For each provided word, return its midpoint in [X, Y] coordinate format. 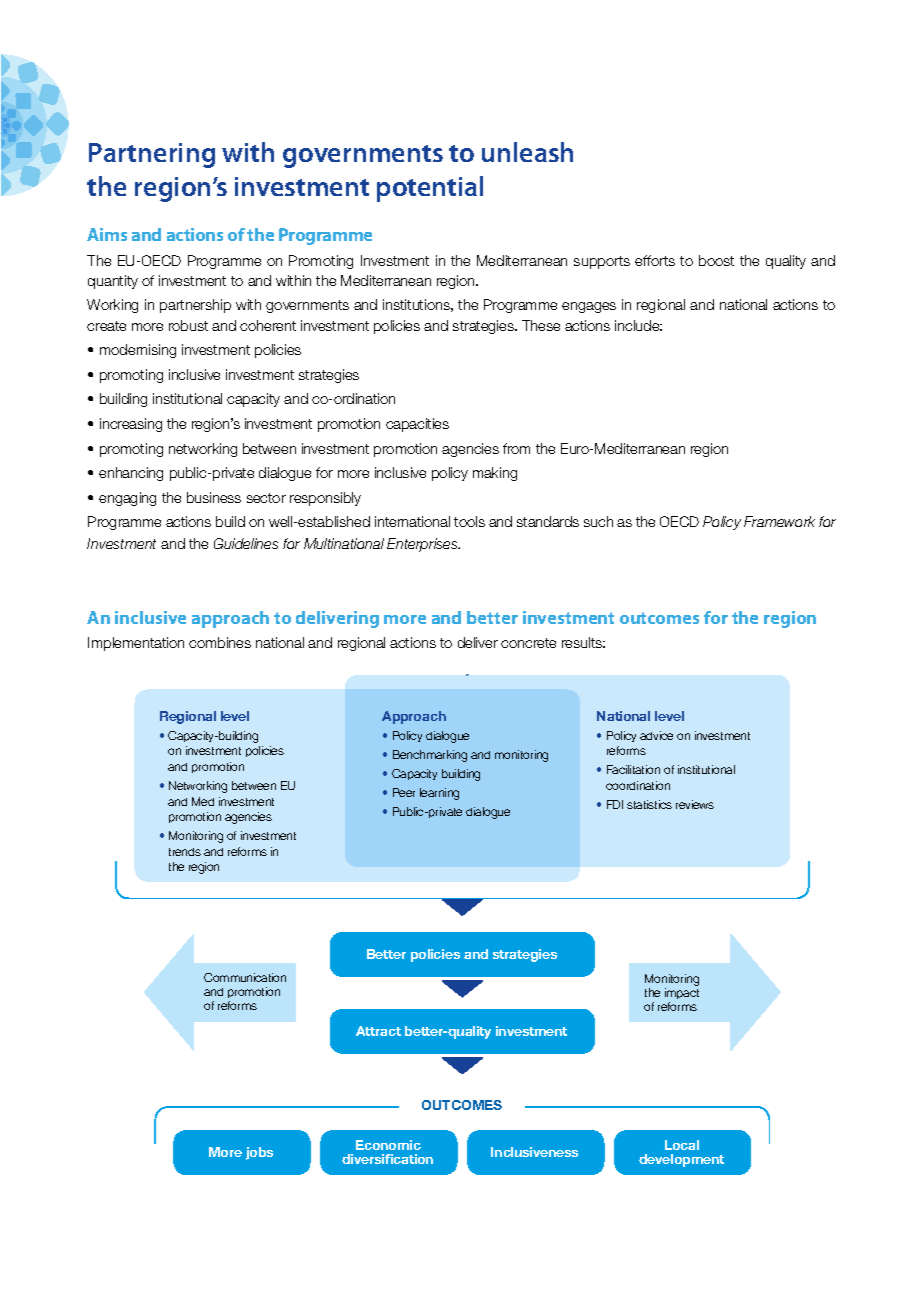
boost [716, 260]
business [214, 497]
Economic [388, 1145]
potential [430, 189]
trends [185, 852]
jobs [259, 1153]
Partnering [152, 155]
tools [469, 521]
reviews [695, 804]
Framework [779, 521]
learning [439, 794]
